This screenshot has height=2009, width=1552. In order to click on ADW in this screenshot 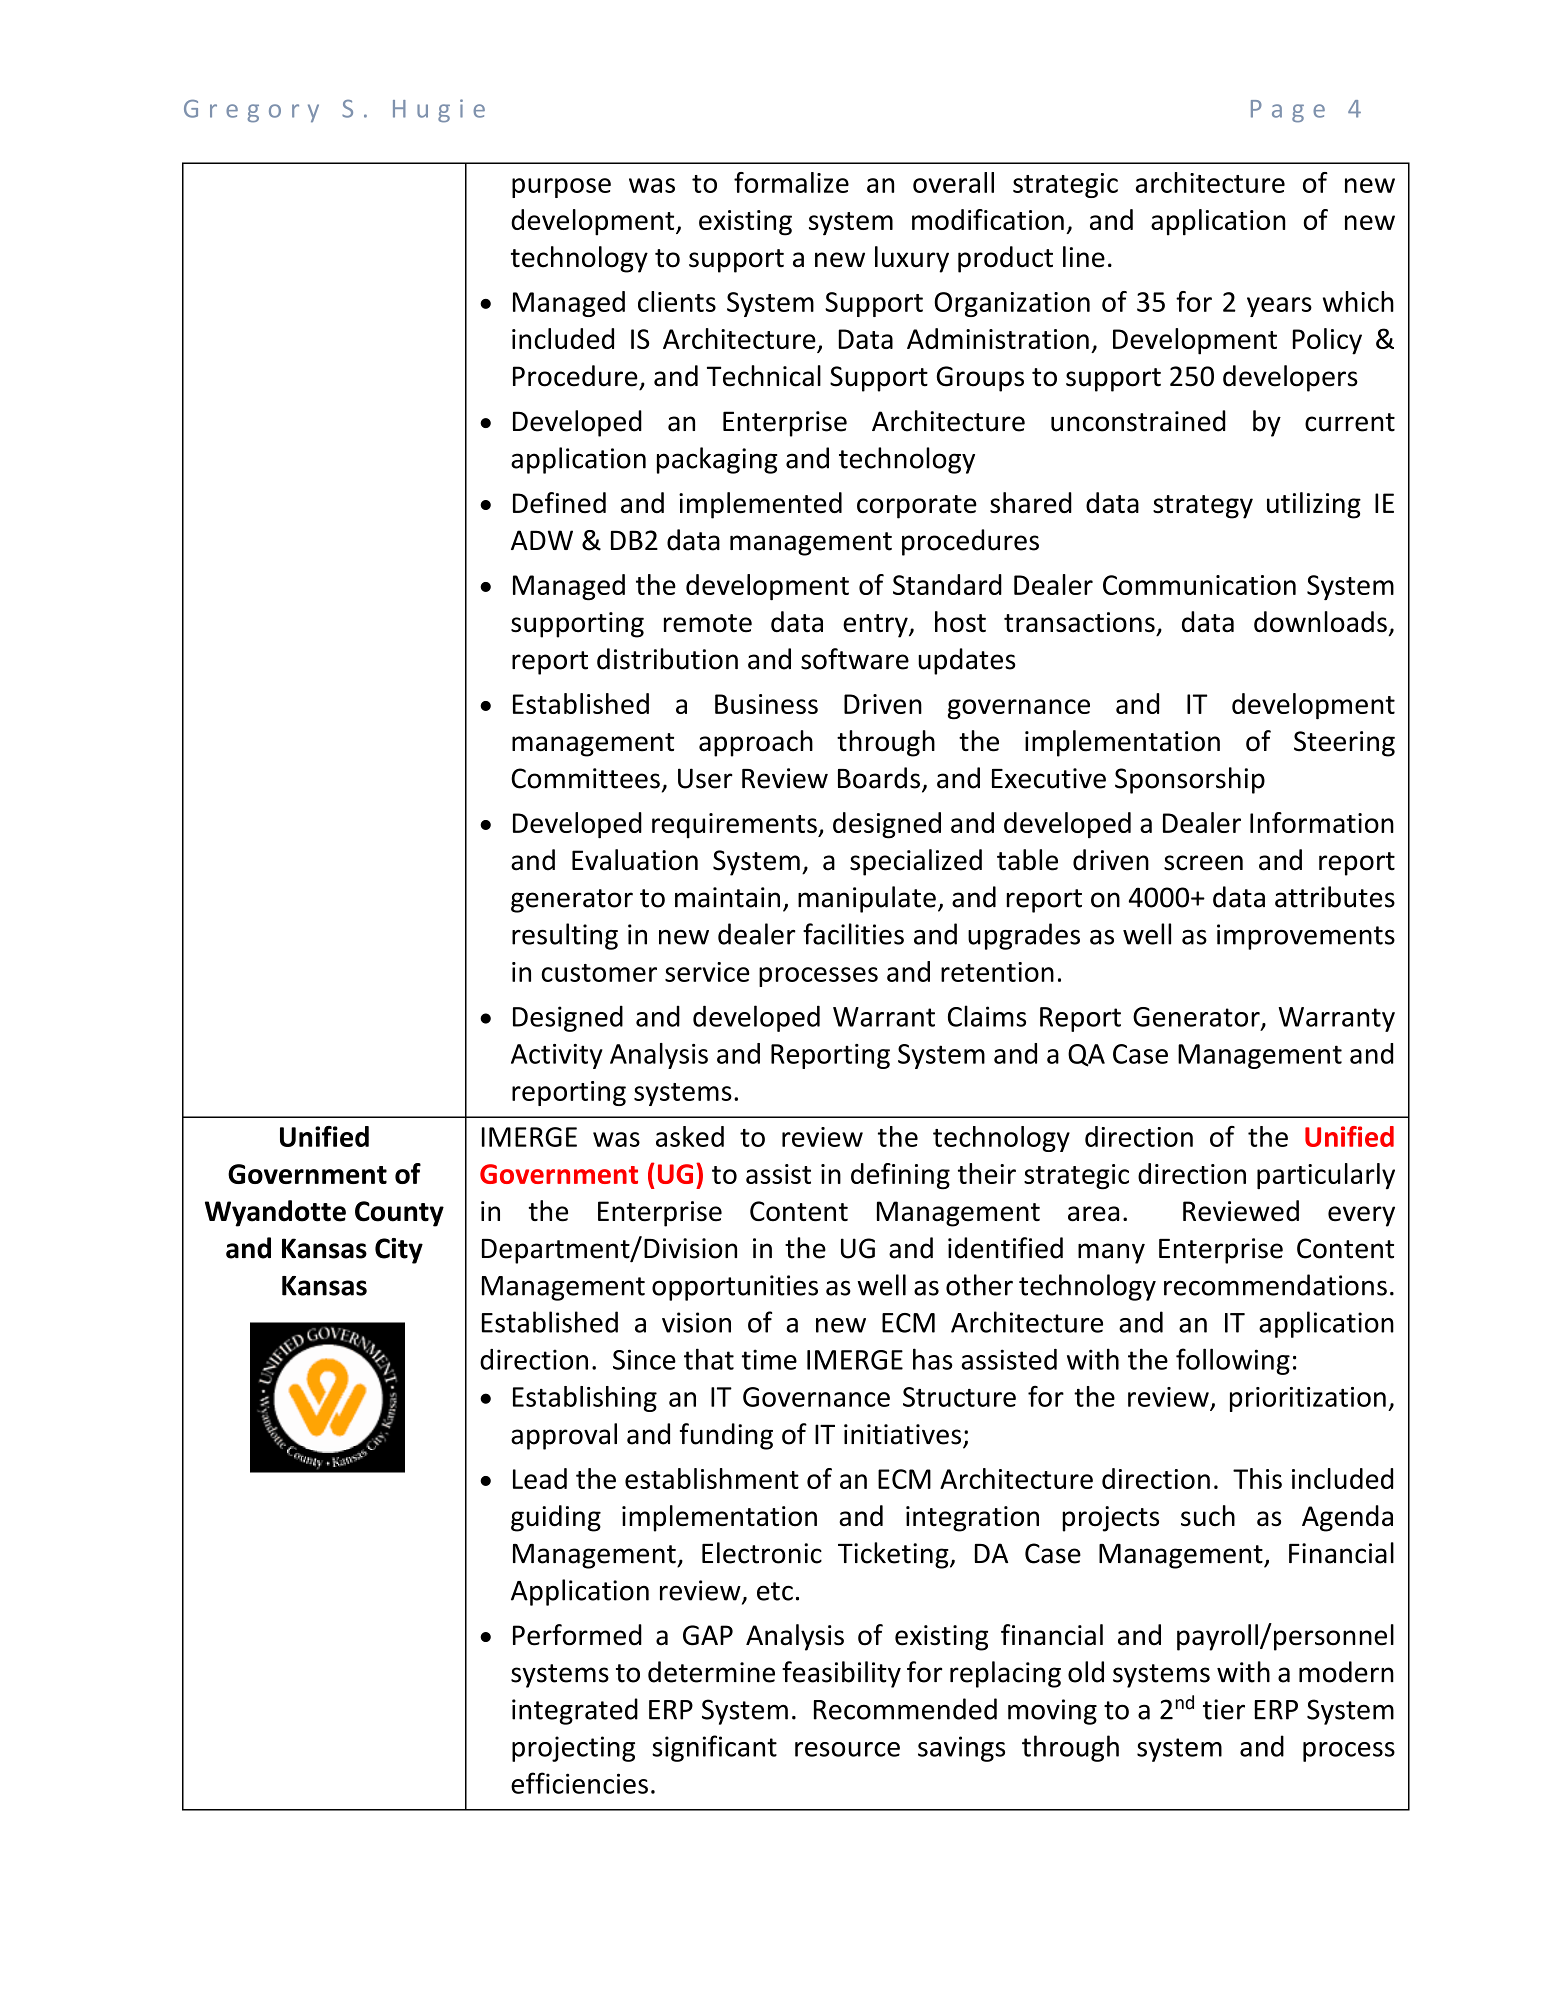, I will do `click(542, 540)`.
